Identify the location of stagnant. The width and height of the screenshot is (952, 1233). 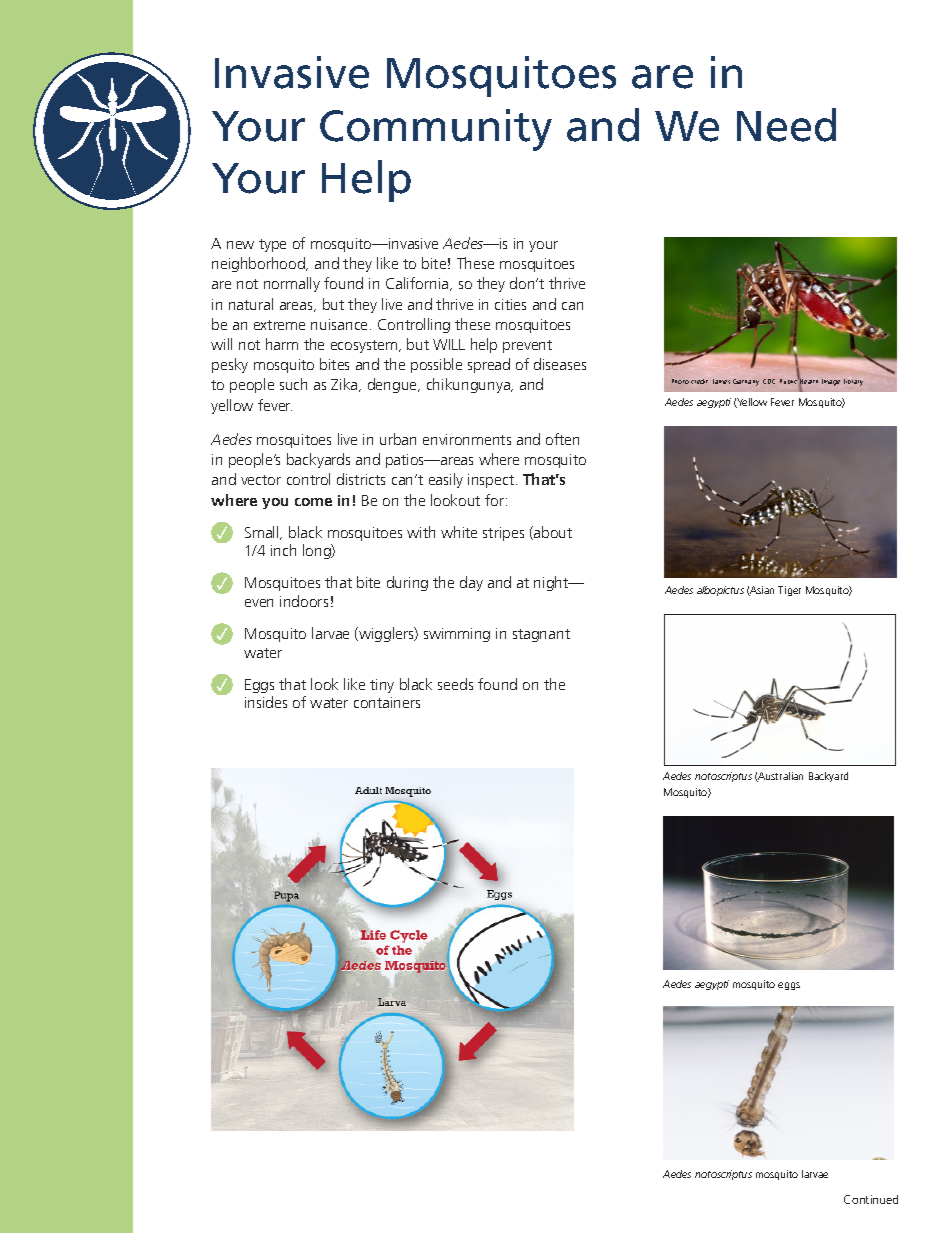
(541, 635).
